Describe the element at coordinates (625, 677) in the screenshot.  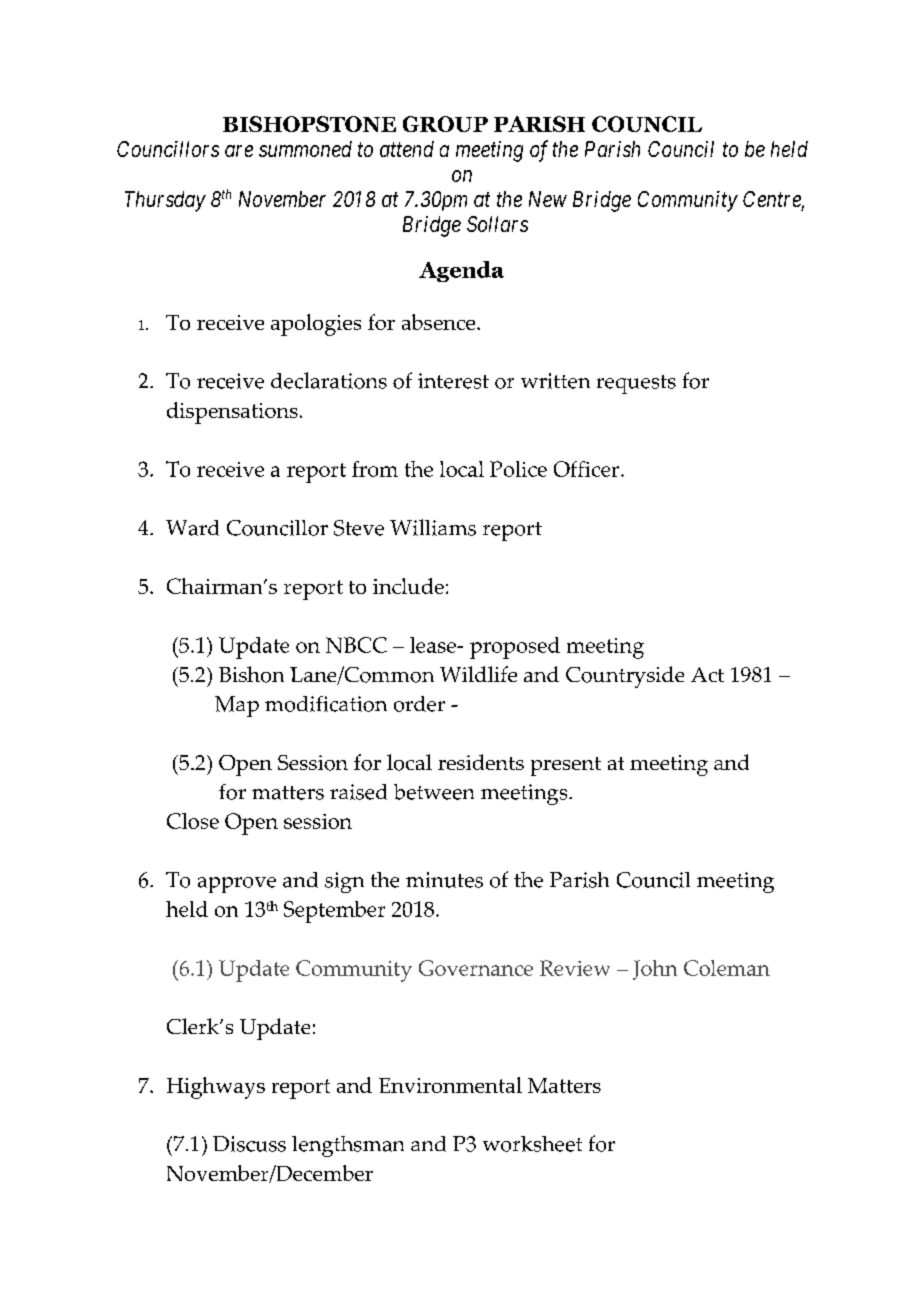
I see `Countryside` at that location.
